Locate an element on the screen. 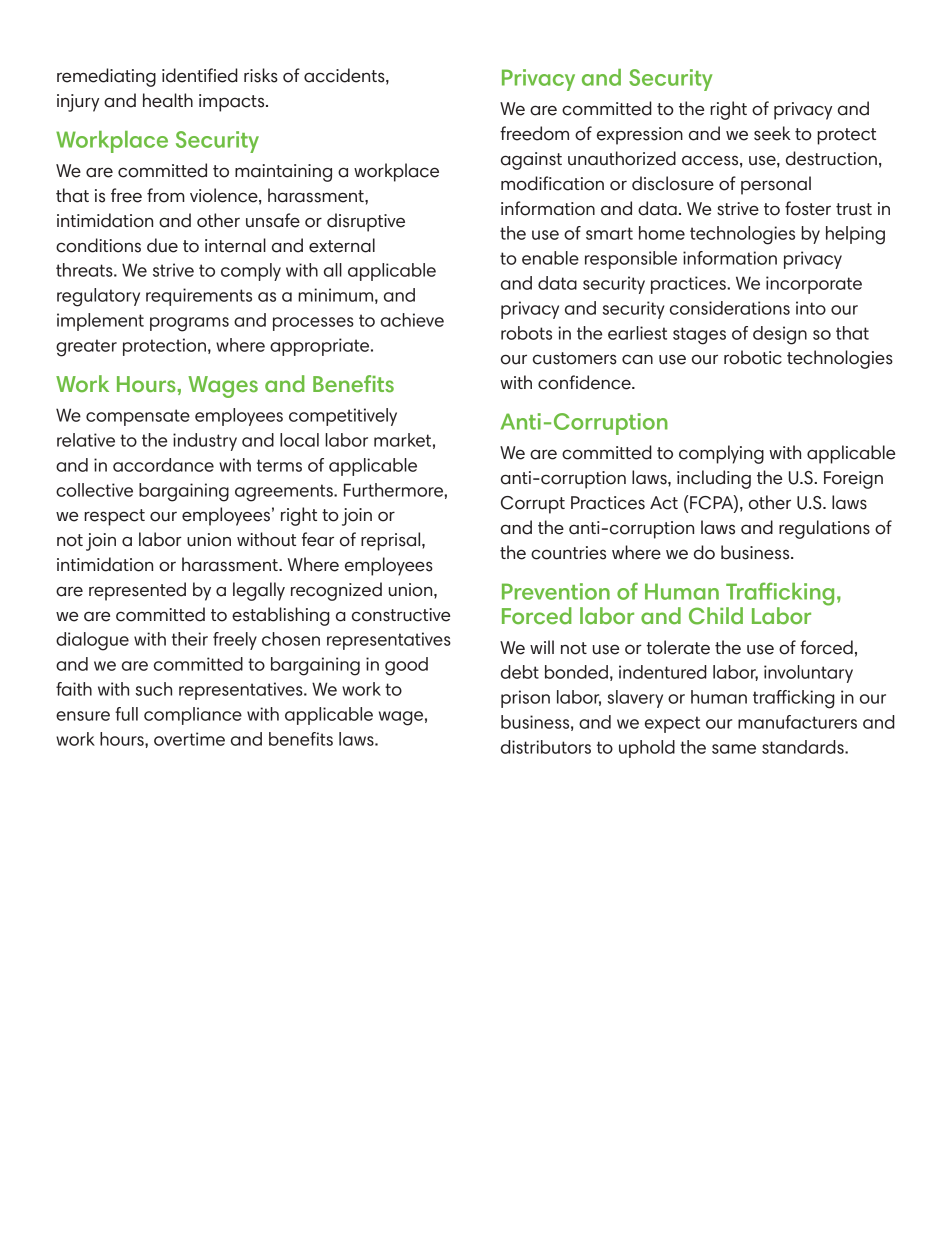 This screenshot has width=952, height=1233. regulations is located at coordinates (824, 529).
